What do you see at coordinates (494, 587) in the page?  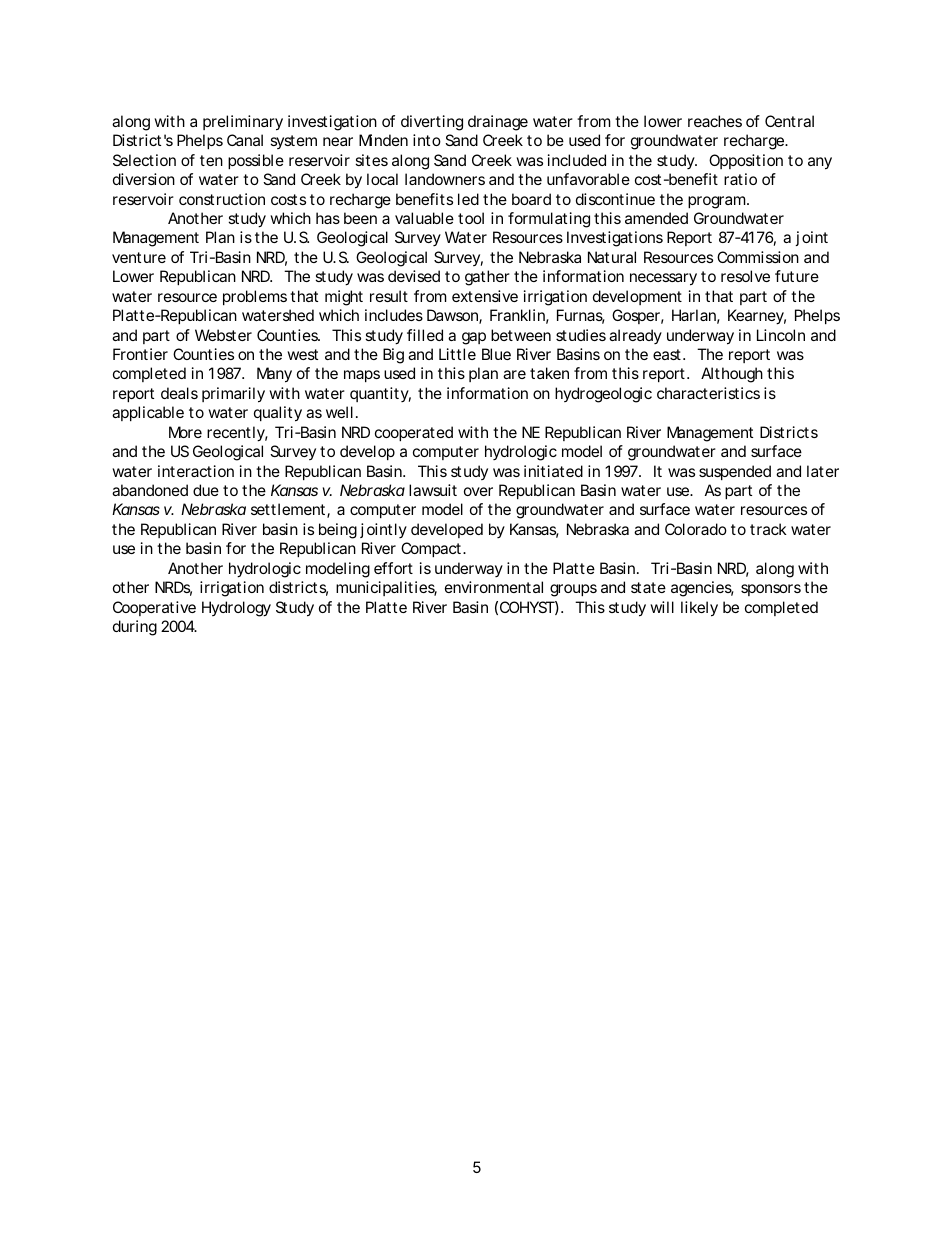 I see `environmental` at bounding box center [494, 587].
